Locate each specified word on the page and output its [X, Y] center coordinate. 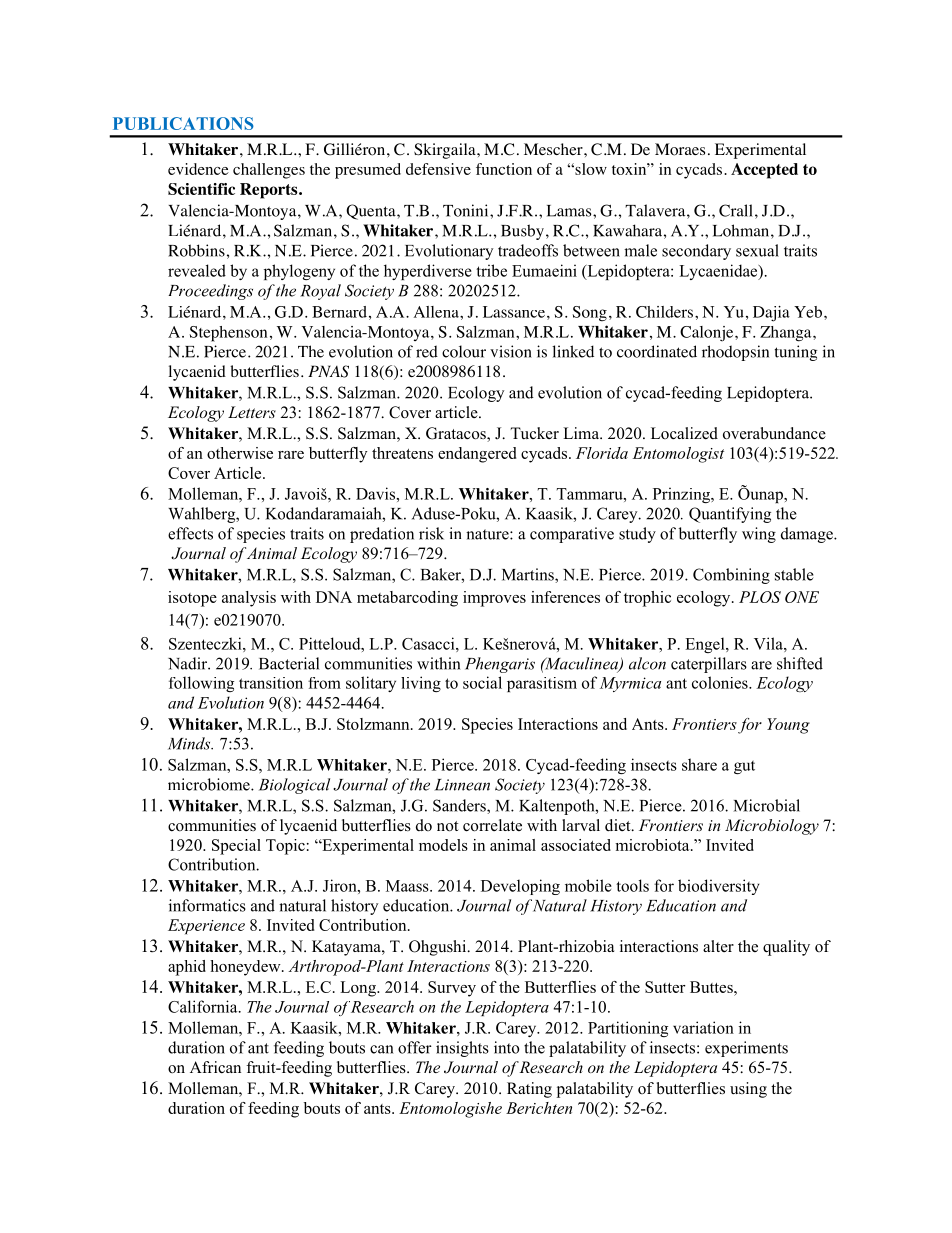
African [215, 1067]
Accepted [764, 171]
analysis [249, 599]
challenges [269, 171]
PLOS [760, 597]
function [504, 169]
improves [494, 599]
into [507, 1047]
